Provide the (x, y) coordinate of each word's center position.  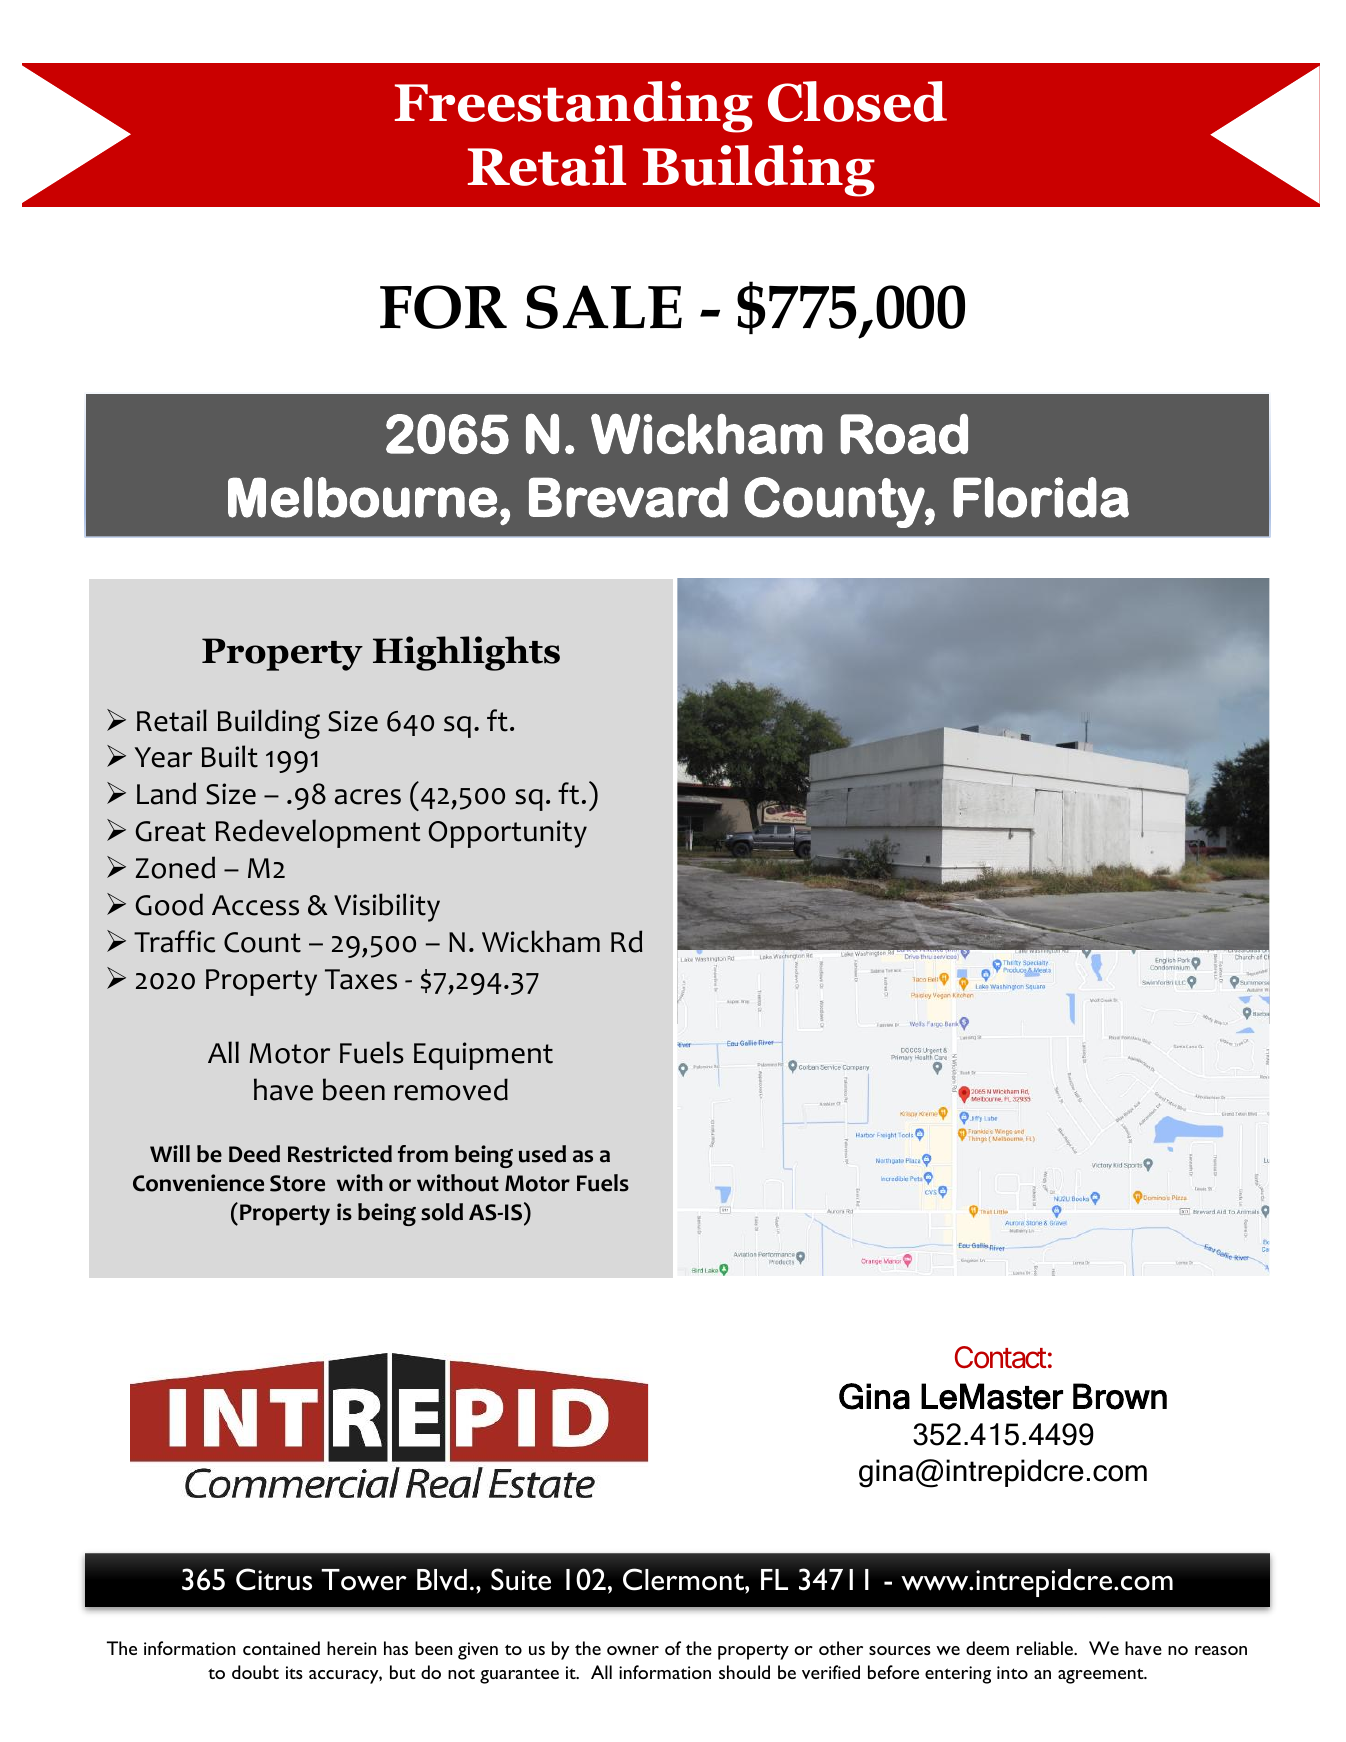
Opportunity (507, 834)
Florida (1041, 497)
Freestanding (574, 107)
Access (255, 905)
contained (281, 1648)
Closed (857, 101)
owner (633, 1650)
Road (904, 434)
